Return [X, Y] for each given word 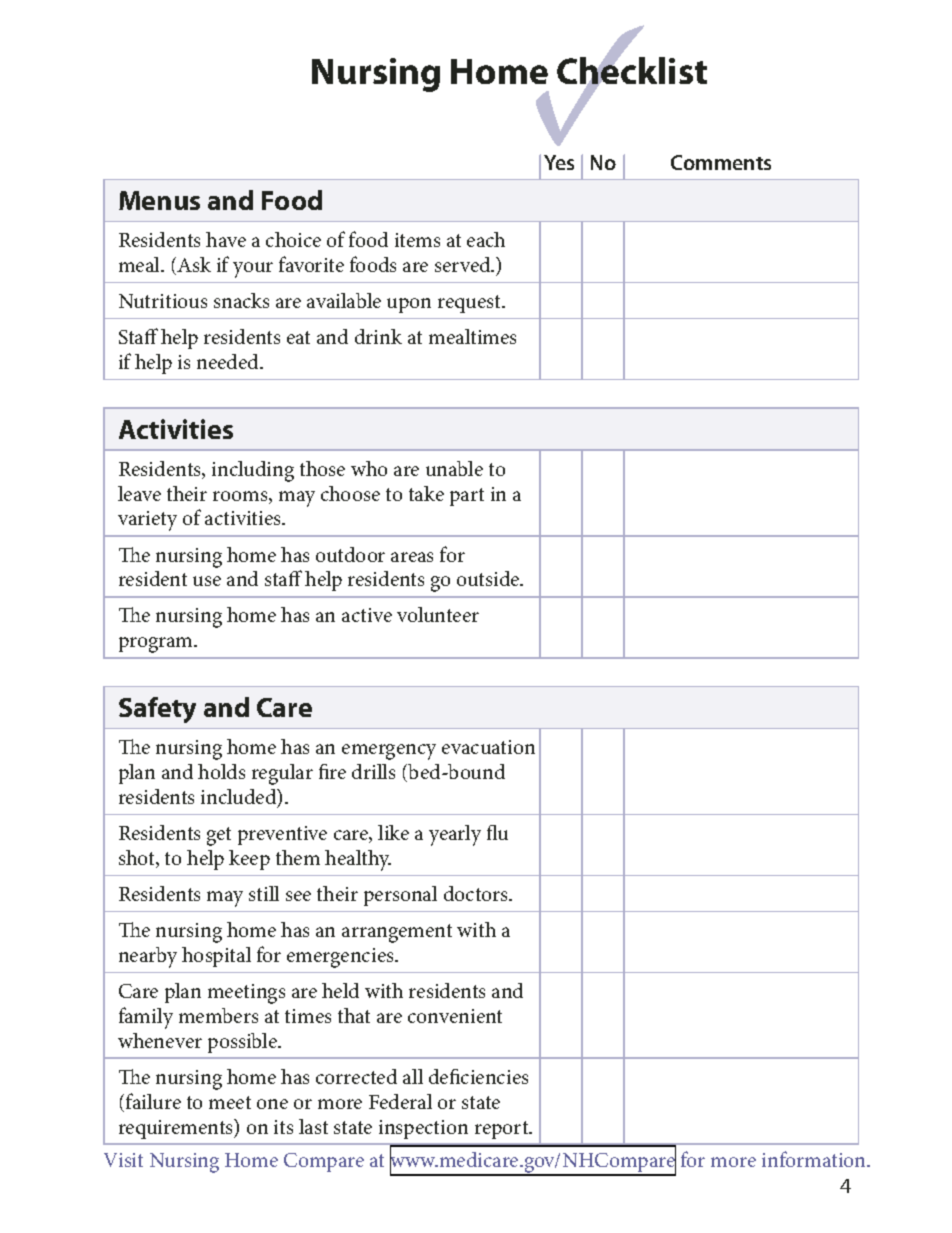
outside [489, 578]
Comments [721, 162]
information [815, 1159]
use [207, 581]
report [503, 1130]
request [470, 304]
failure [153, 1101]
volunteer [438, 614]
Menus [159, 200]
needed [229, 361]
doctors [477, 893]
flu [497, 832]
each [486, 239]
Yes [559, 162]
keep [249, 860]
